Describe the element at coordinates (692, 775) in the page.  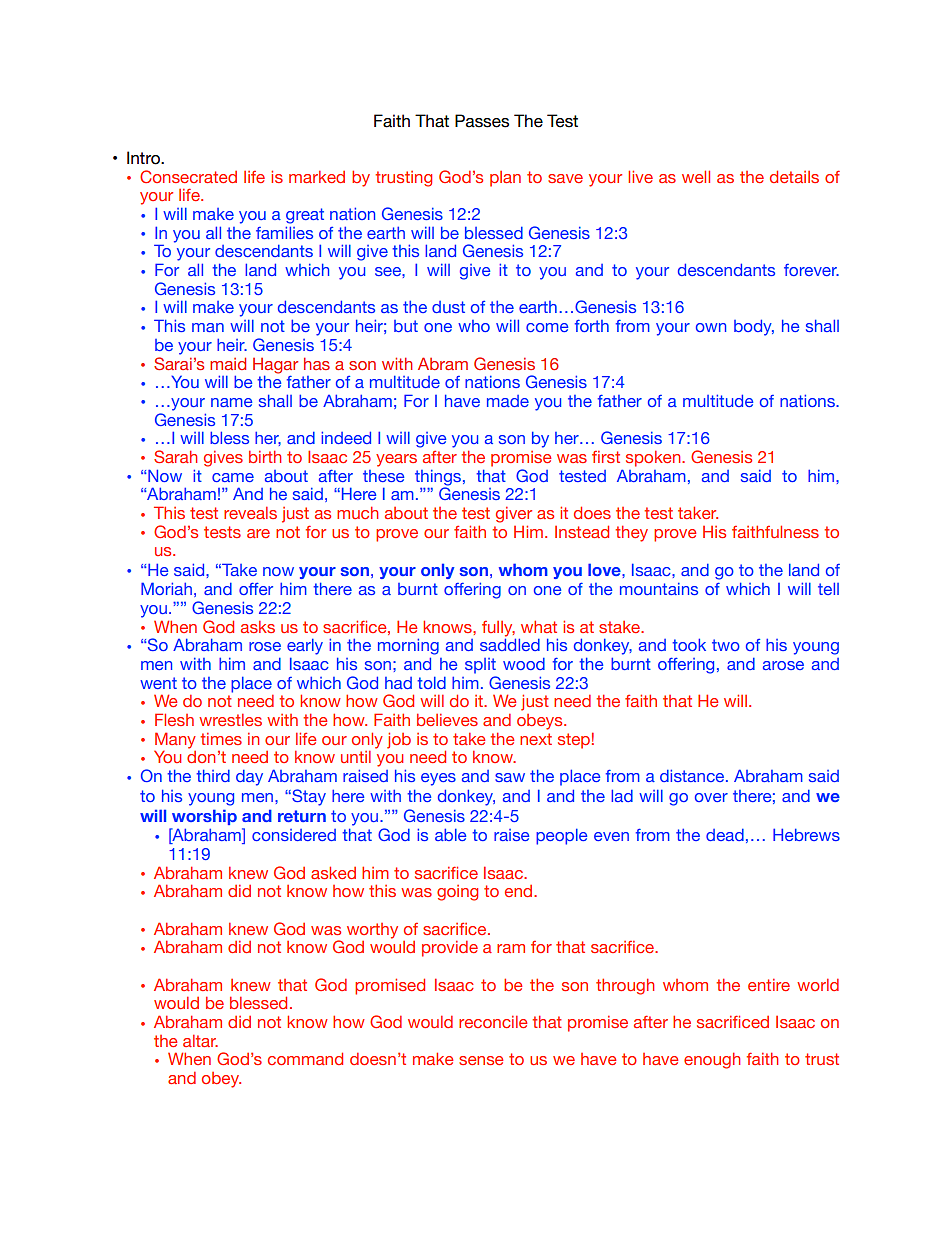
I see `distance` at that location.
